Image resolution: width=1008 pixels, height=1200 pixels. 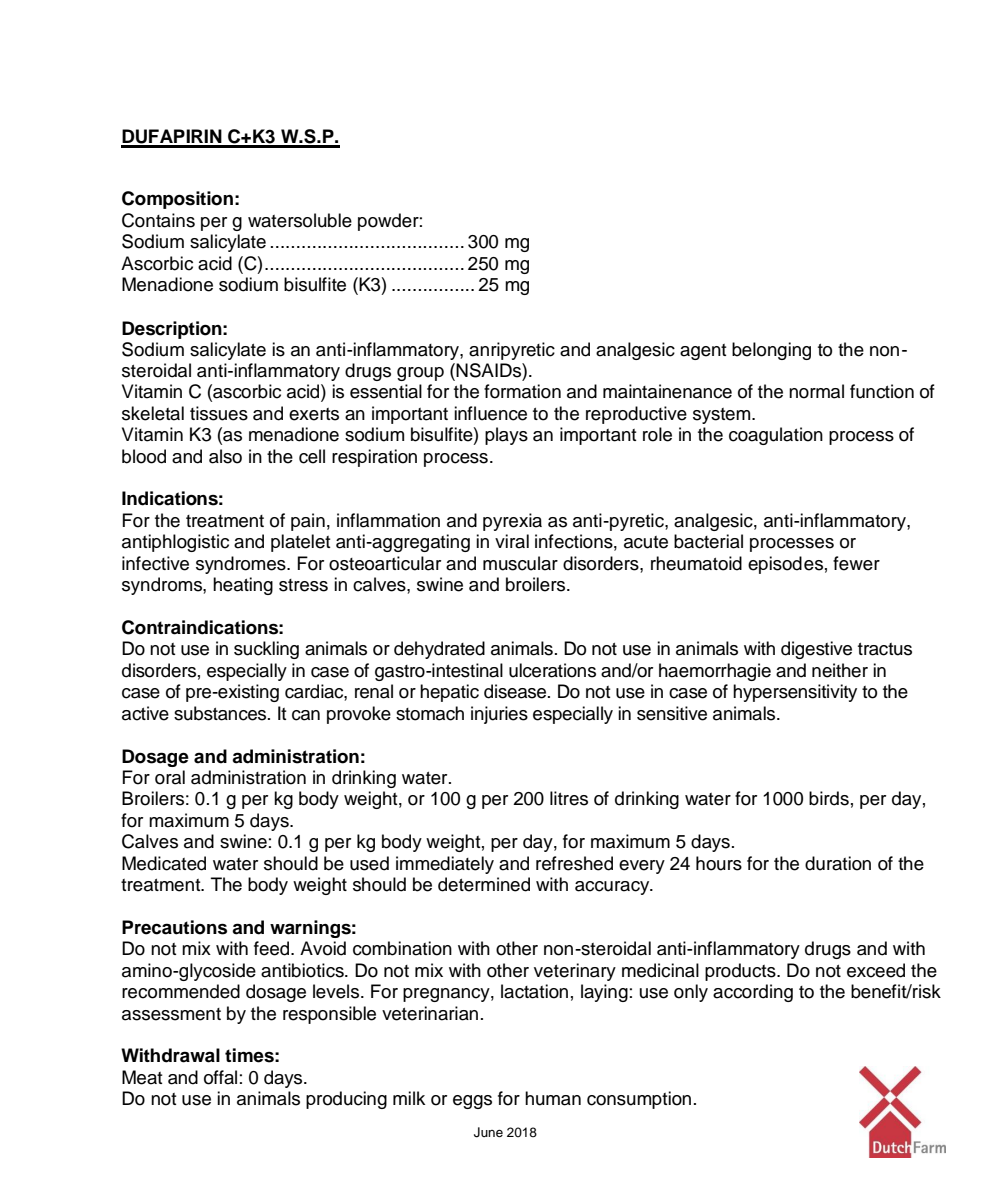 I want to click on eggs, so click(x=472, y=1102).
